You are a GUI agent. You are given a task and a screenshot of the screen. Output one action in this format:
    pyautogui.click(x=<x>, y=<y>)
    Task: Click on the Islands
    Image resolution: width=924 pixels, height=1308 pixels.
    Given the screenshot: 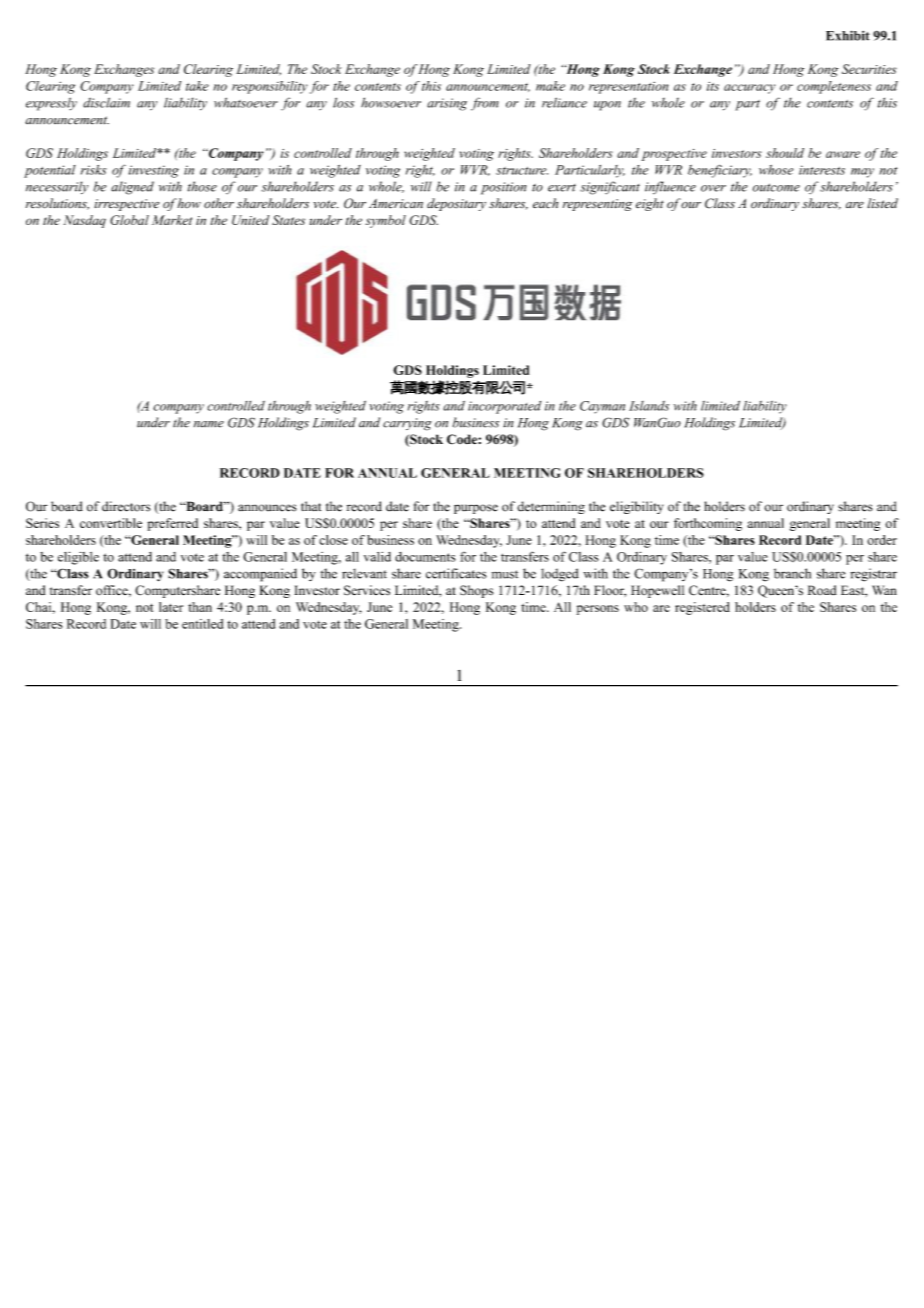 What is the action you would take?
    pyautogui.click(x=649, y=406)
